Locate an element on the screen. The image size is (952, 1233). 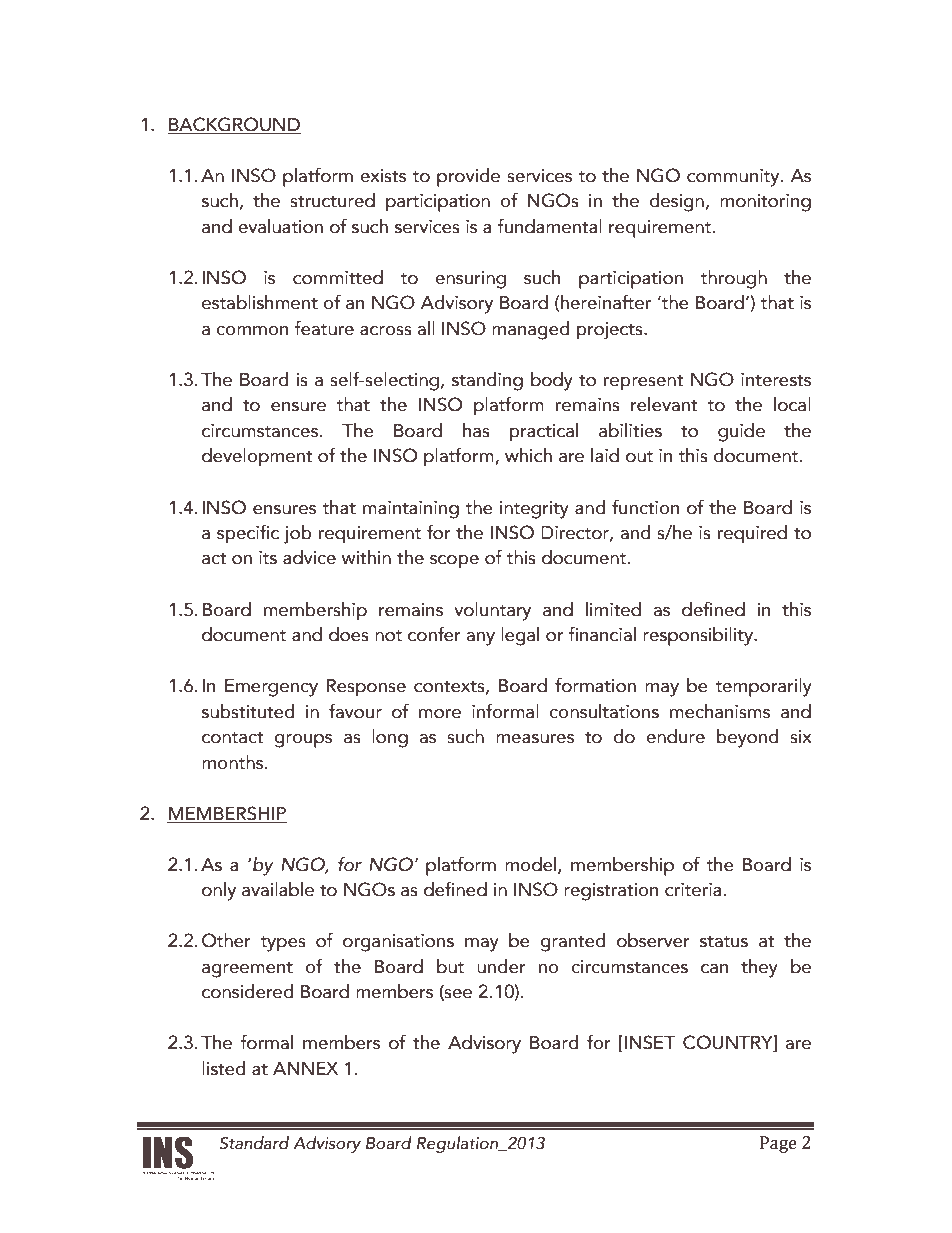
standing is located at coordinates (487, 381).
